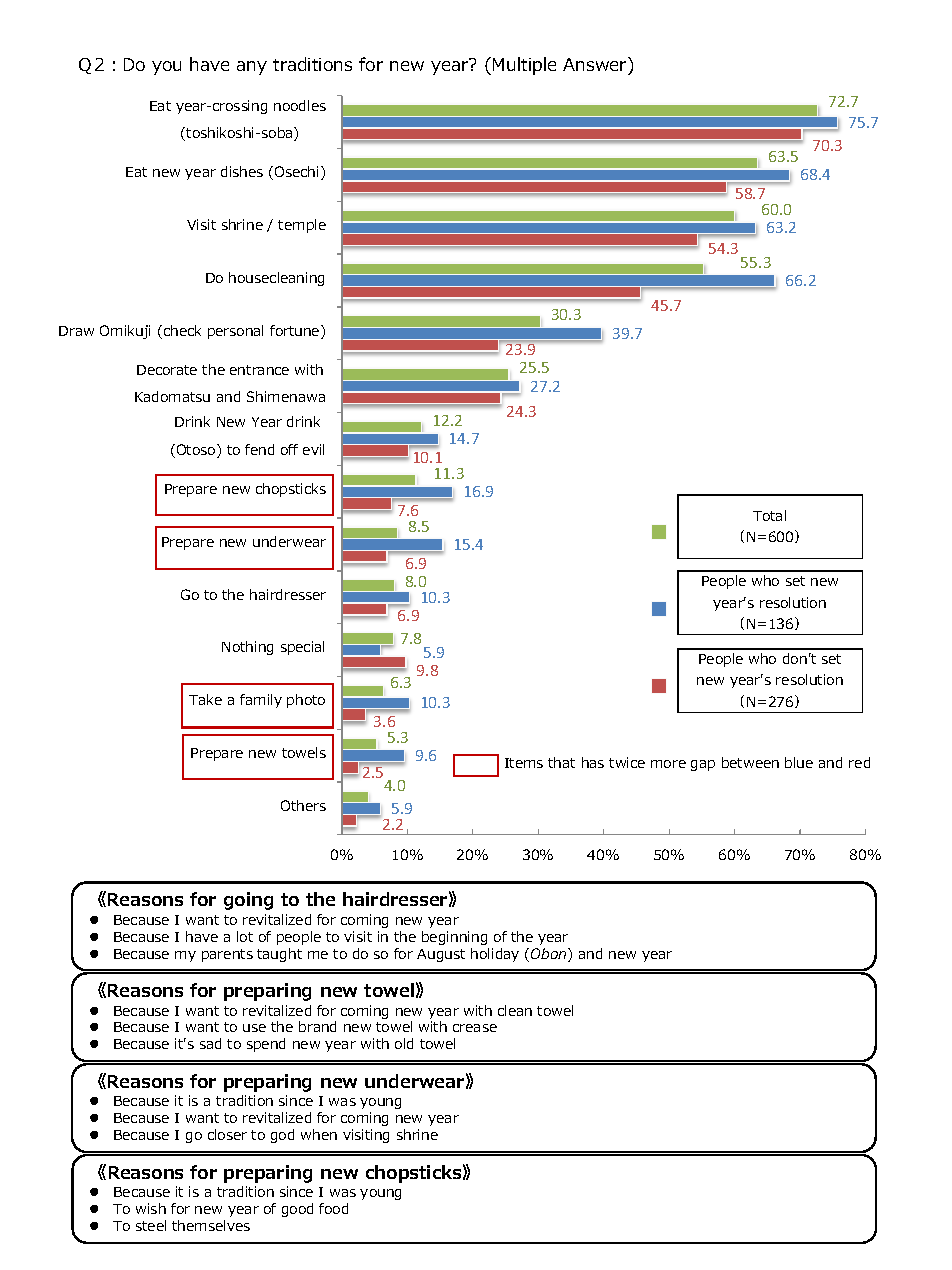  I want to click on Total, so click(769, 515).
